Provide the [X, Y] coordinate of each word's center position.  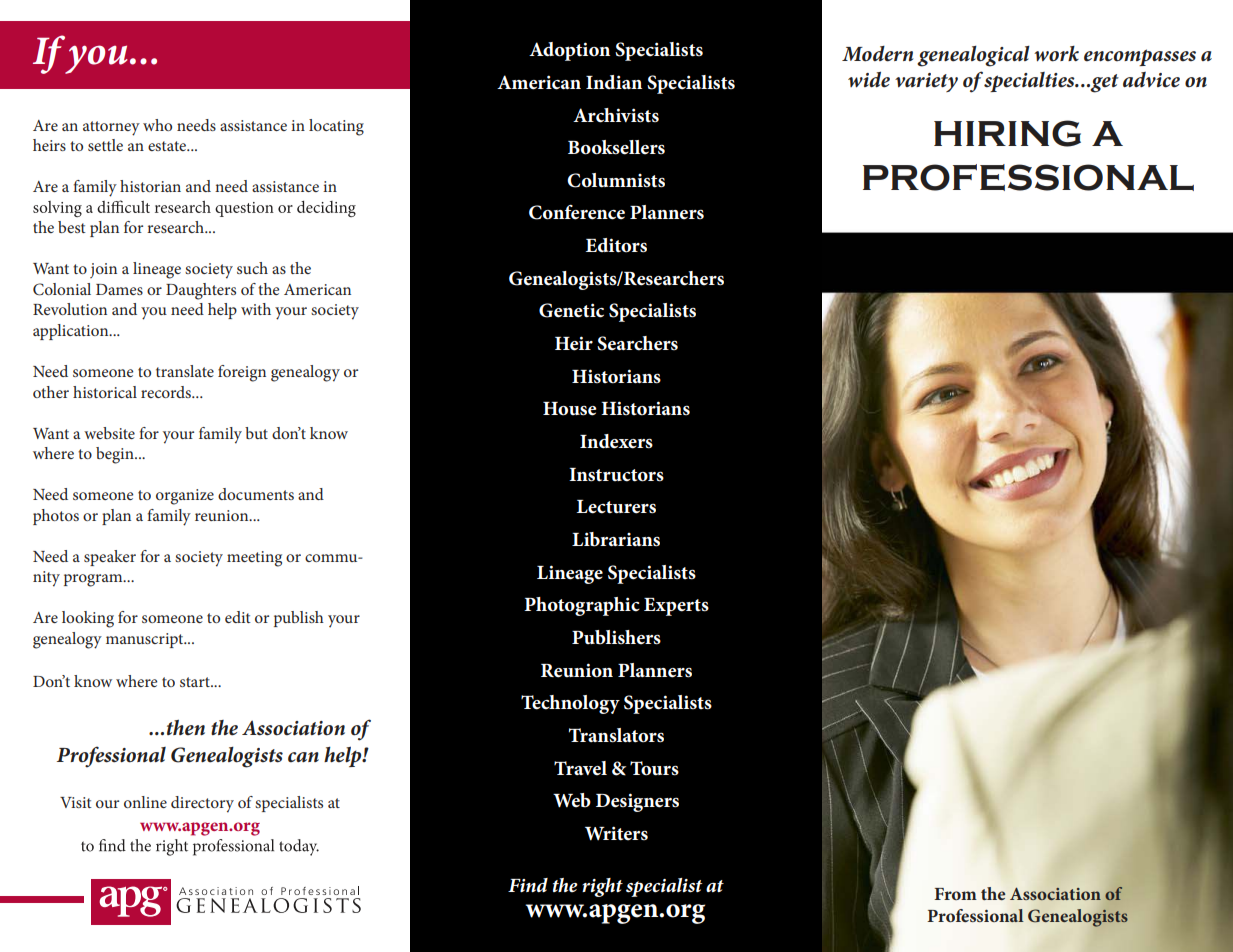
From [956, 894]
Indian [614, 82]
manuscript [146, 640]
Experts [676, 607]
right [602, 887]
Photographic [582, 606]
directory [202, 804]
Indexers [616, 441]
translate [185, 371]
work [1056, 54]
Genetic [571, 310]
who [157, 125]
